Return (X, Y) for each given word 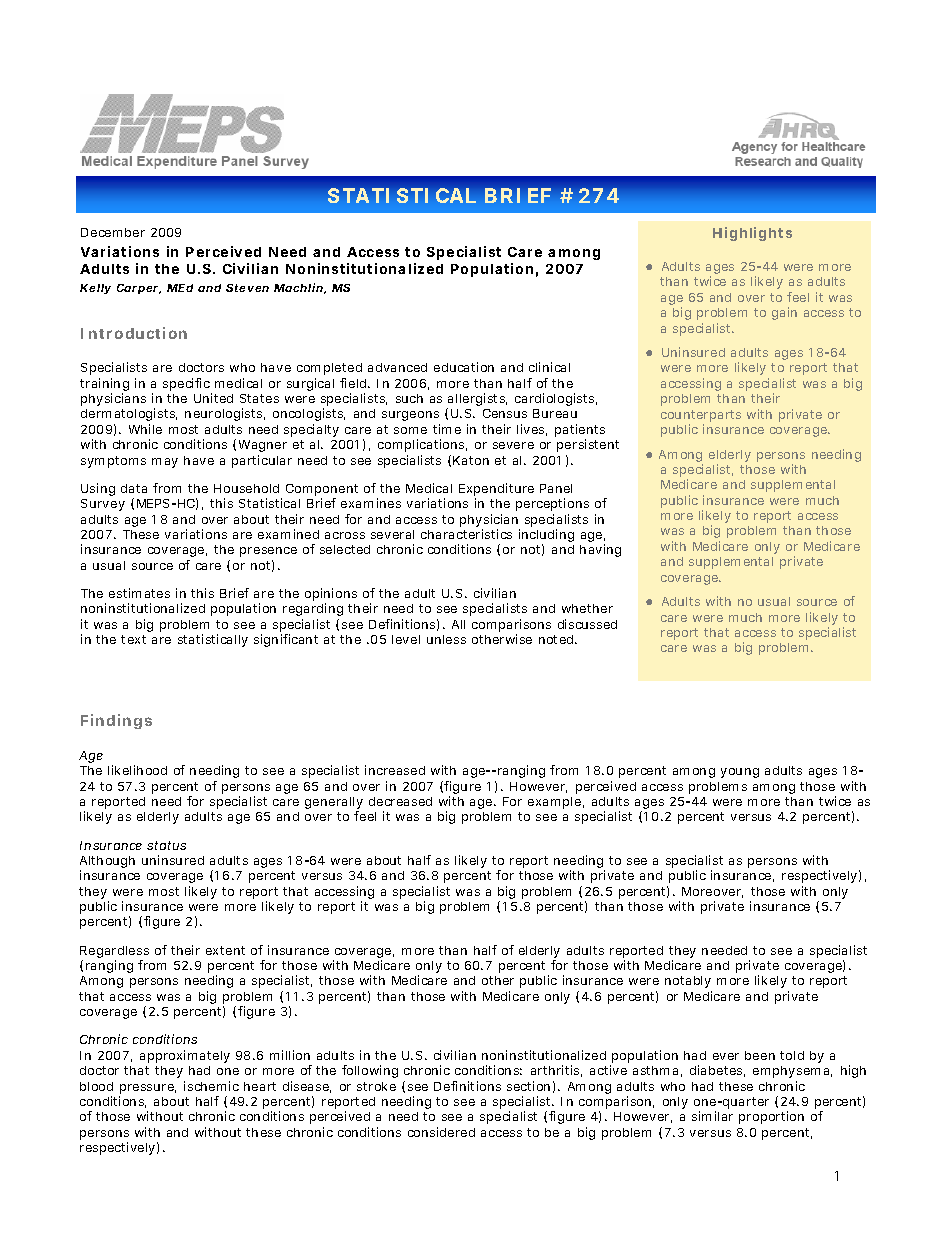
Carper (139, 289)
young (740, 773)
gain (784, 313)
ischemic (211, 1086)
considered (441, 1132)
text (133, 639)
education (464, 367)
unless (446, 639)
